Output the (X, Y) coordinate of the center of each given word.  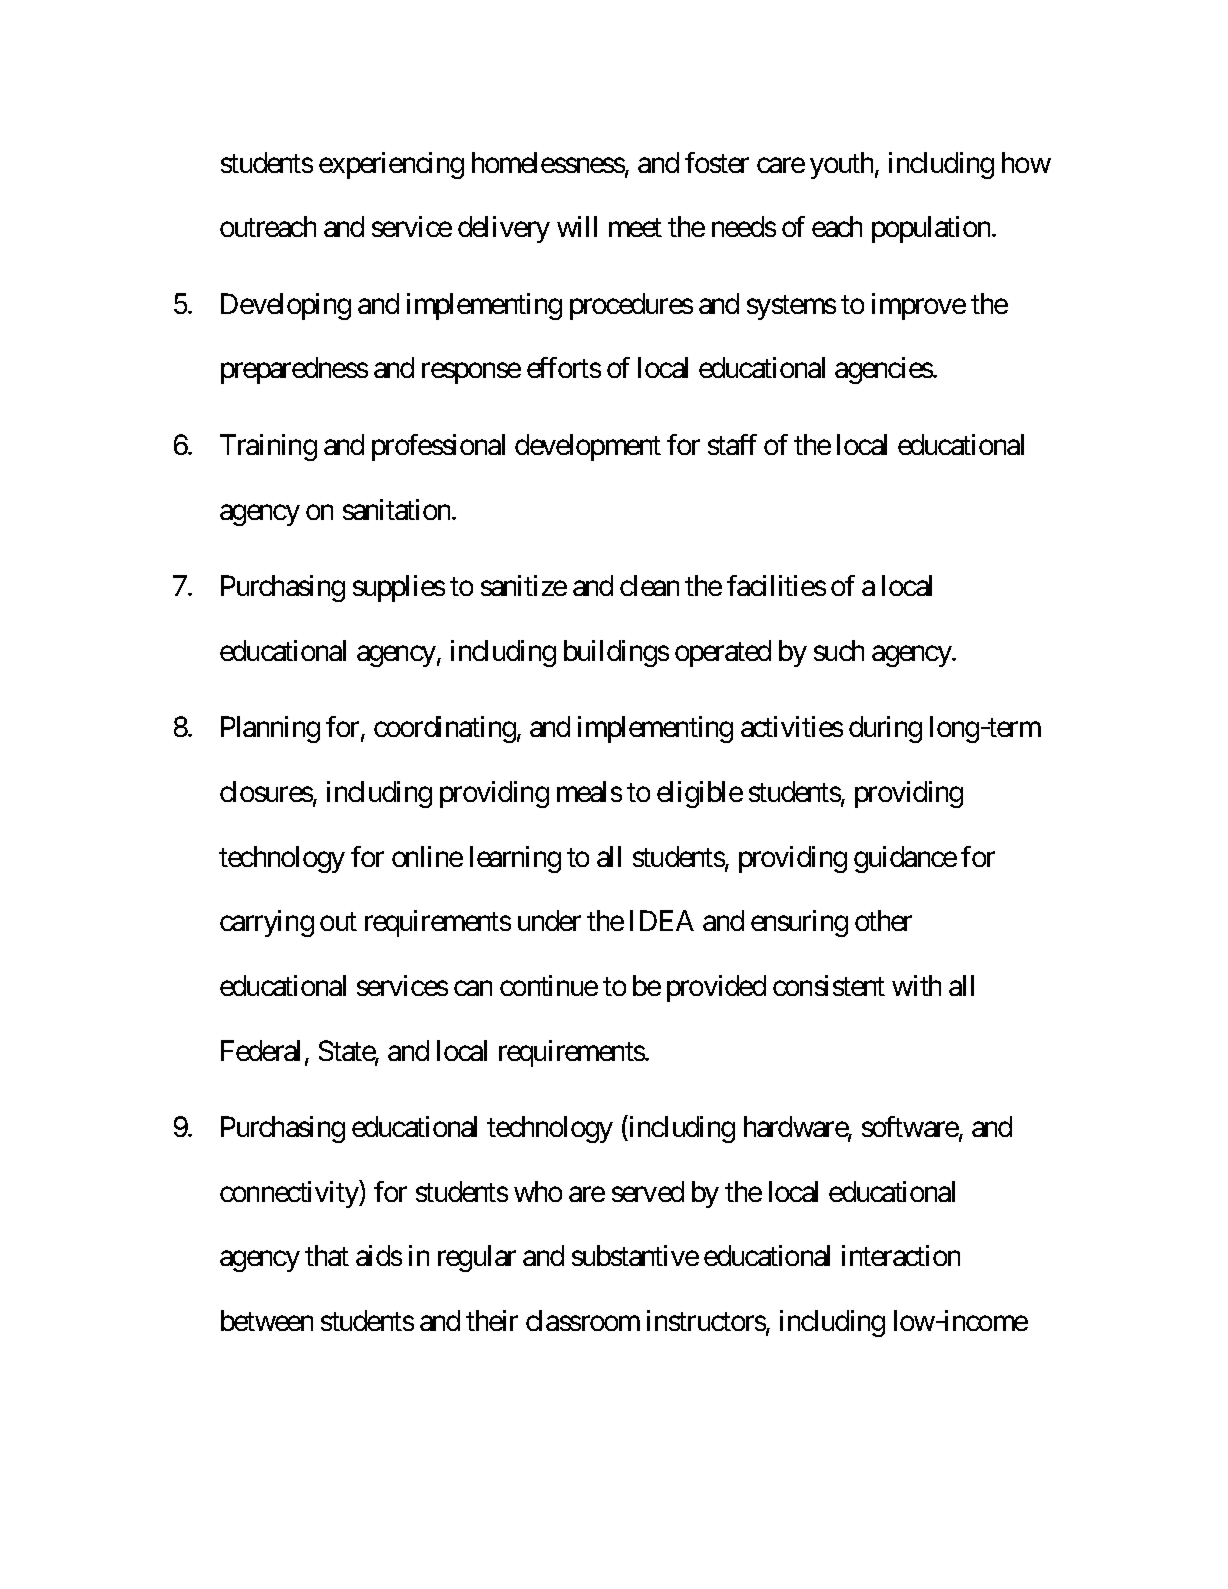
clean (649, 585)
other (883, 920)
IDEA (662, 920)
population (931, 229)
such (839, 650)
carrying (267, 923)
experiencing (391, 165)
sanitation (396, 509)
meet (635, 228)
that (327, 1255)
